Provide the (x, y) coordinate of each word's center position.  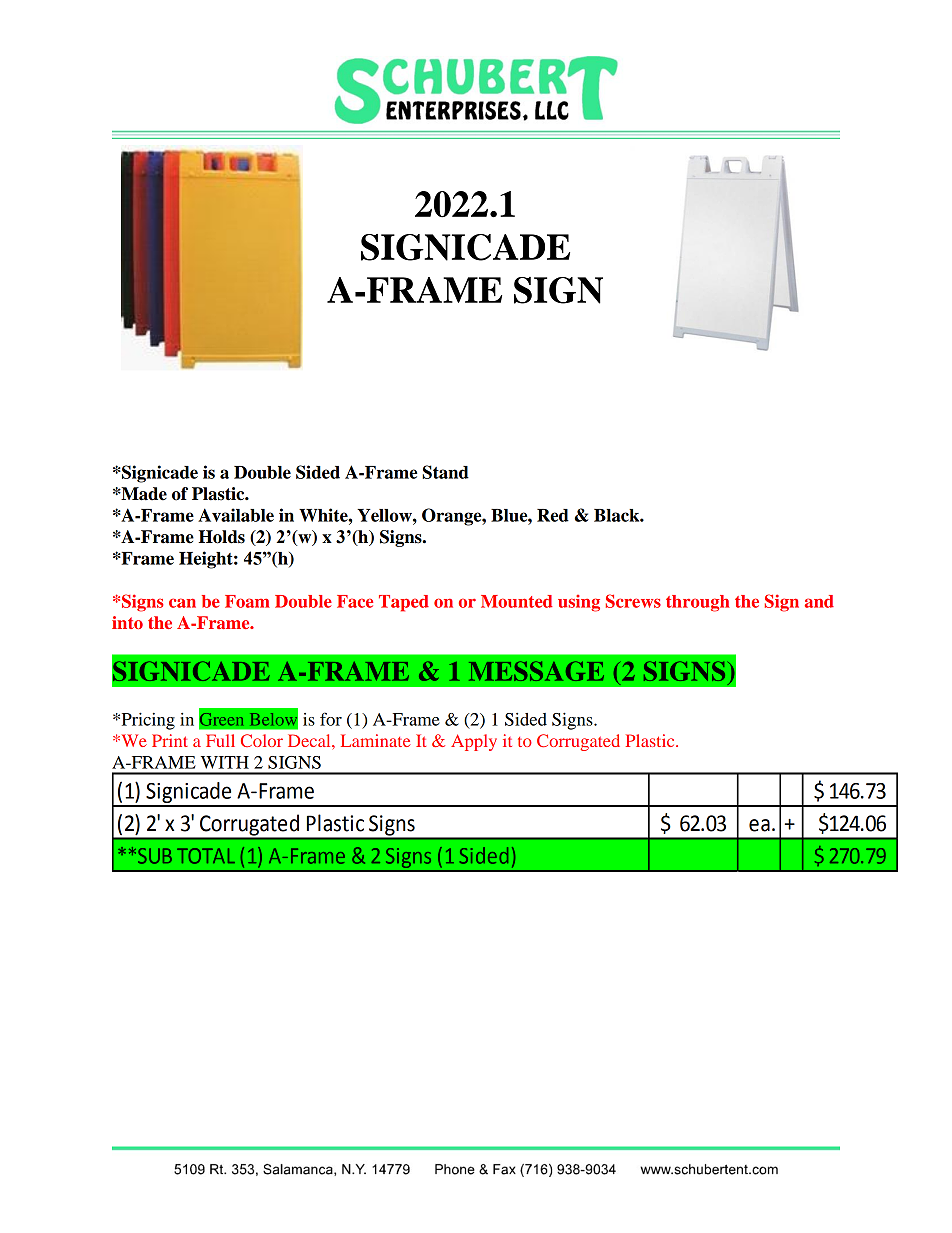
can (182, 603)
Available (236, 515)
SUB (153, 856)
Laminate (376, 740)
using (579, 603)
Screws (633, 601)
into (127, 622)
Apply (474, 742)
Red (553, 515)
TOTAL (206, 856)
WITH (225, 762)
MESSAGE (536, 671)
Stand (445, 472)
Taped (404, 603)
